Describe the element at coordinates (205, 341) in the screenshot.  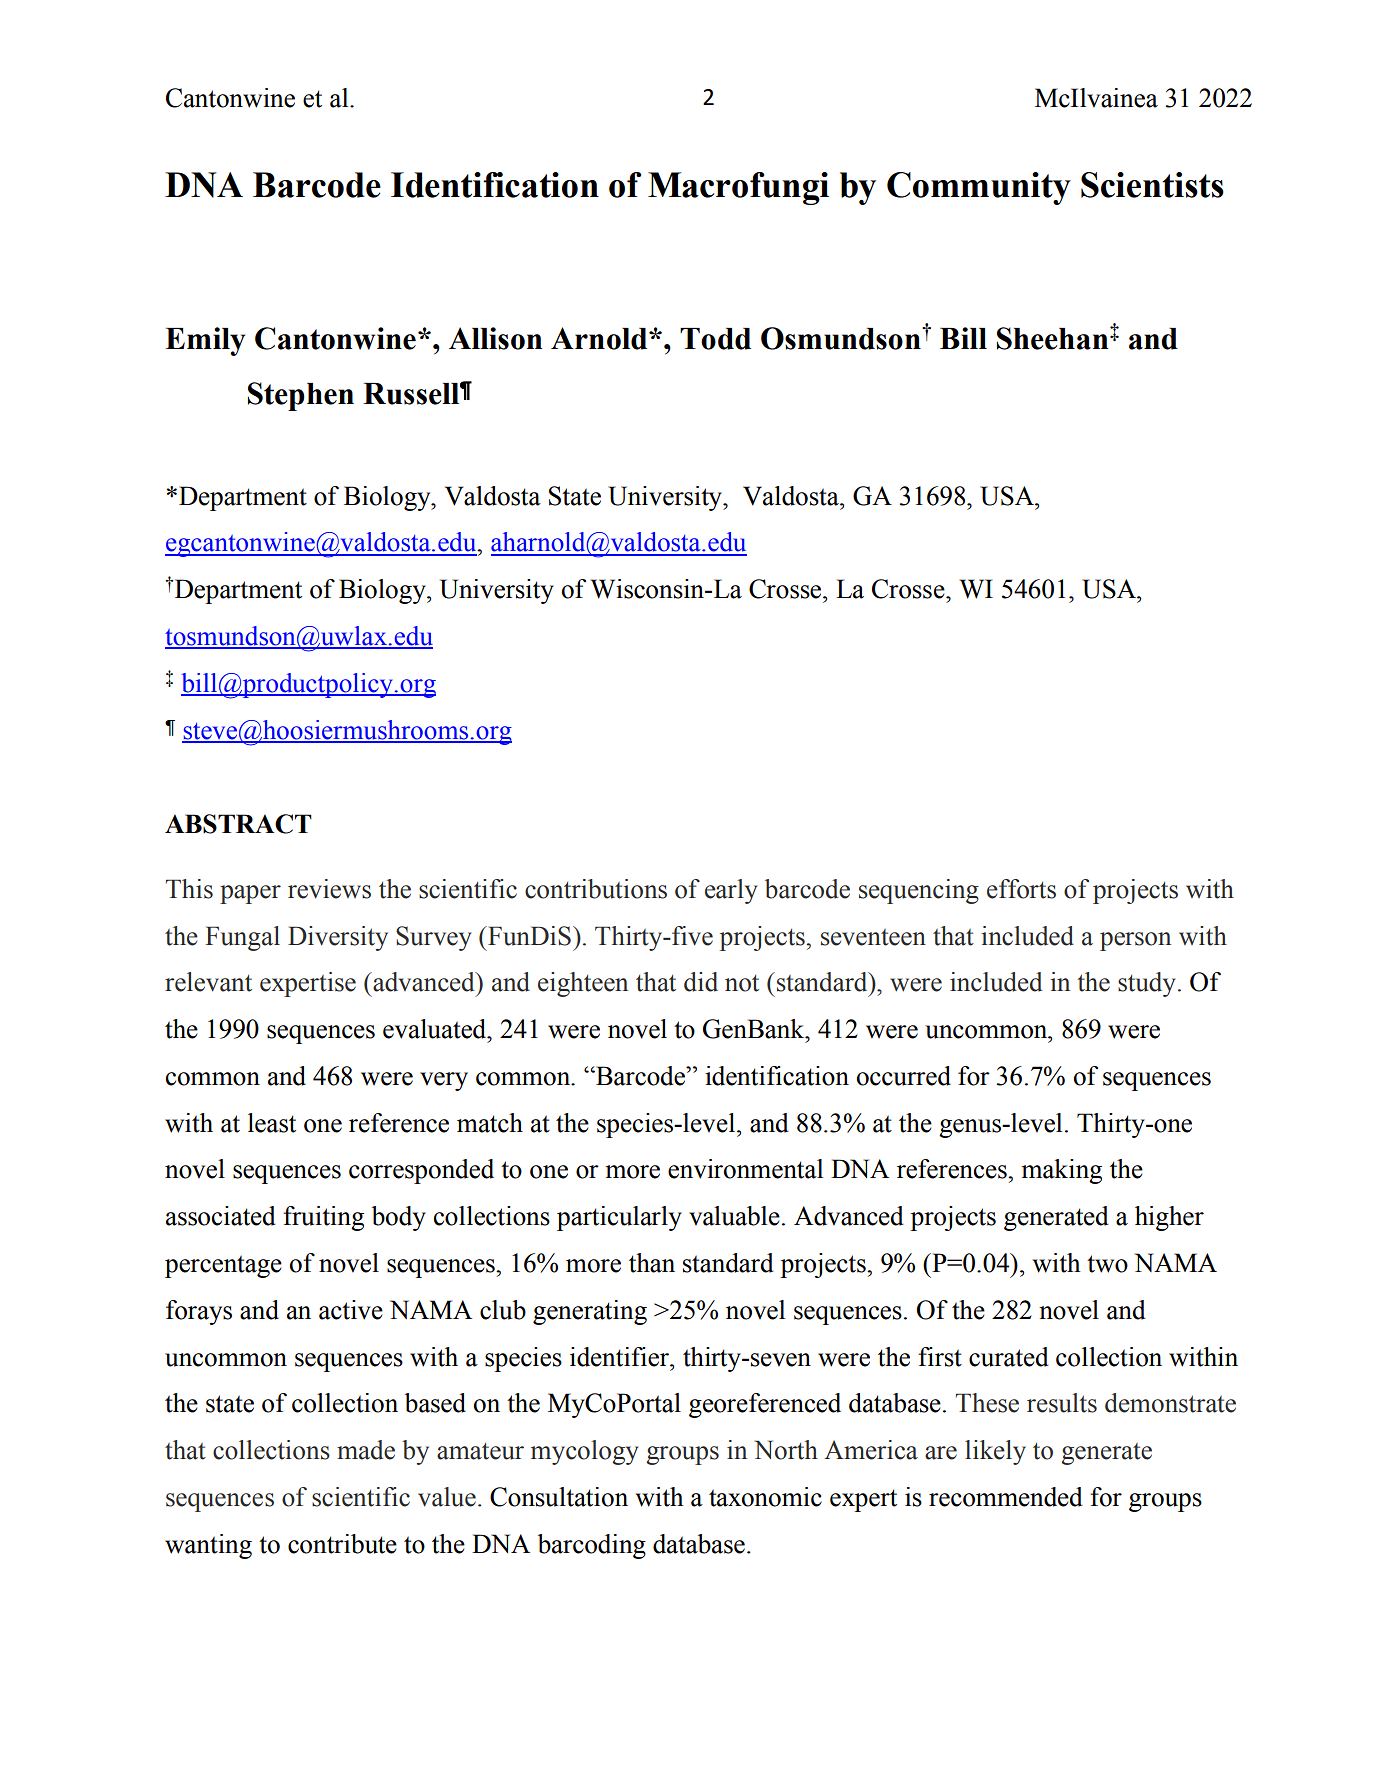
I see `Emily` at that location.
